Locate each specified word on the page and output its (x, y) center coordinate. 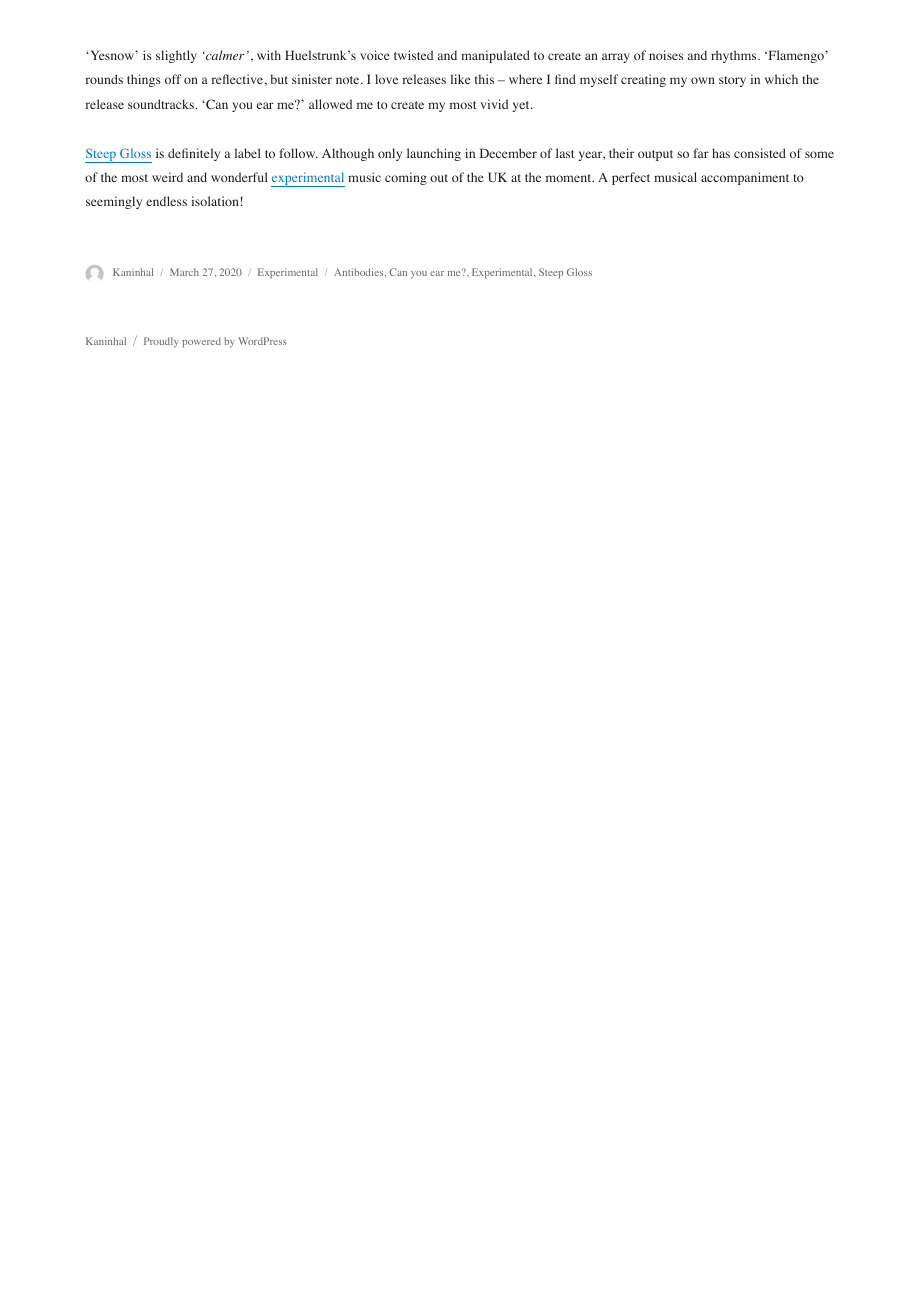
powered (201, 342)
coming (406, 178)
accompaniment (745, 178)
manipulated (495, 56)
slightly (176, 56)
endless (166, 201)
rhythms (733, 56)
